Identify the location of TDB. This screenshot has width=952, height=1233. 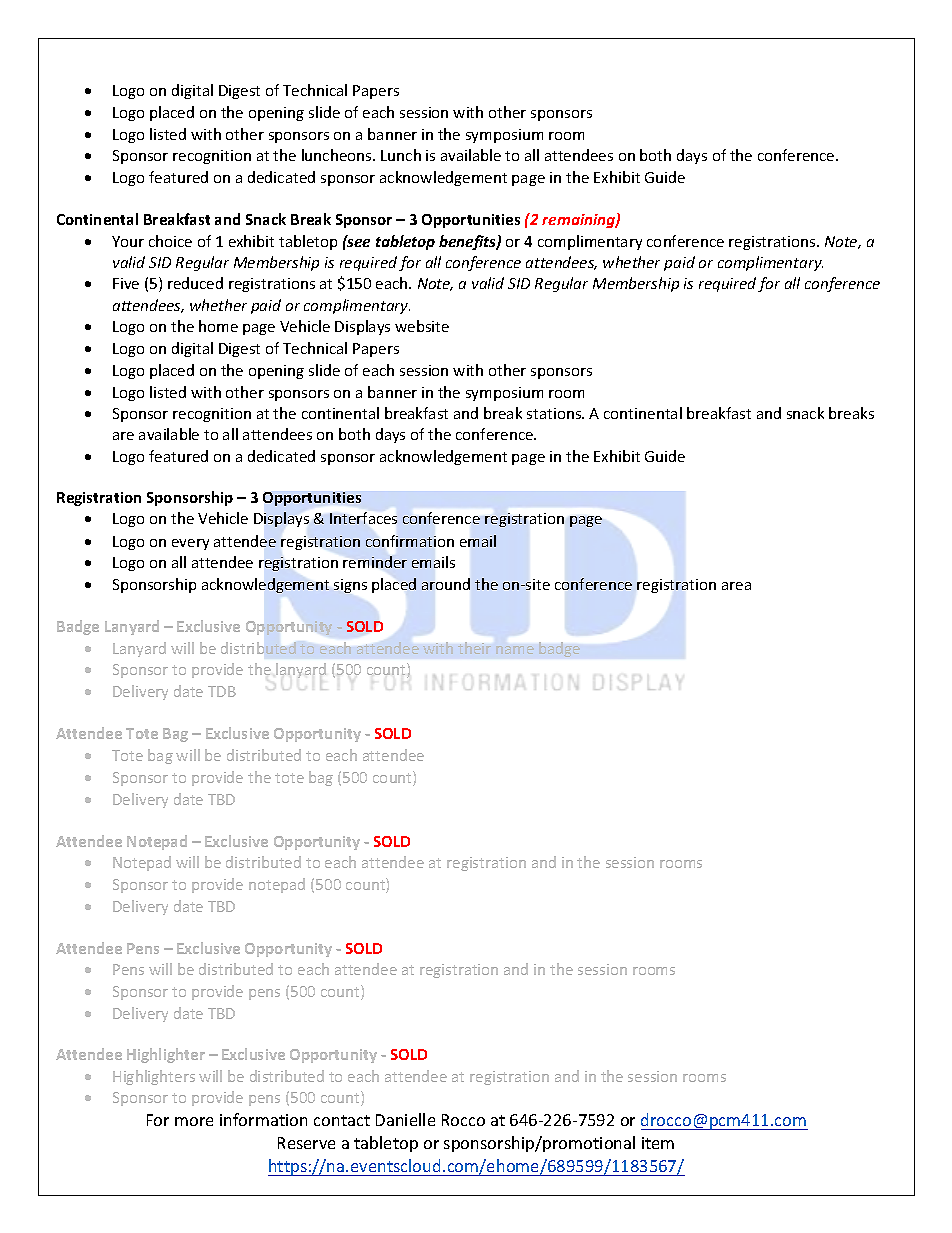
(222, 691).
